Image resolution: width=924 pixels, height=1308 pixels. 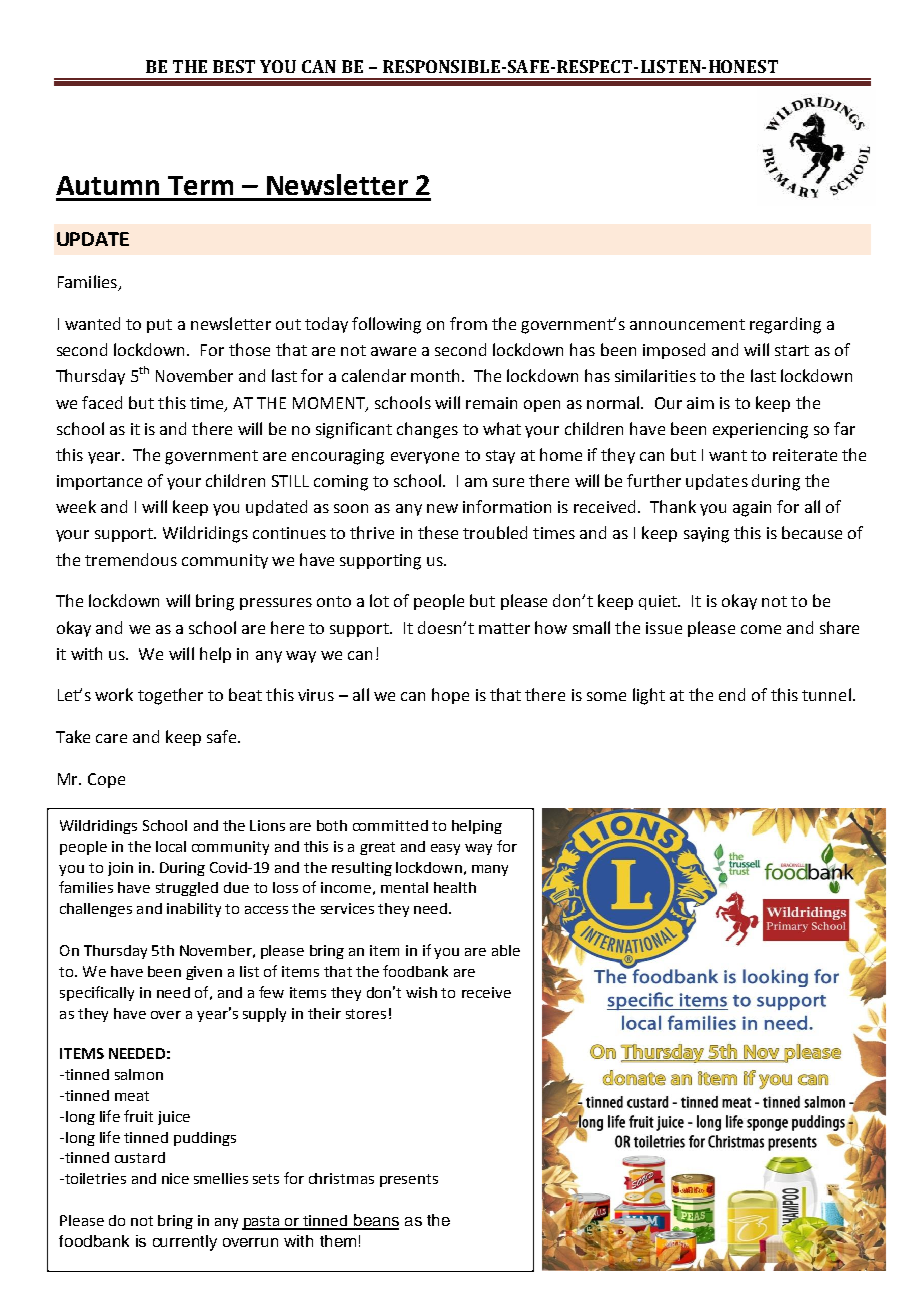 I want to click on regarding, so click(x=785, y=325).
